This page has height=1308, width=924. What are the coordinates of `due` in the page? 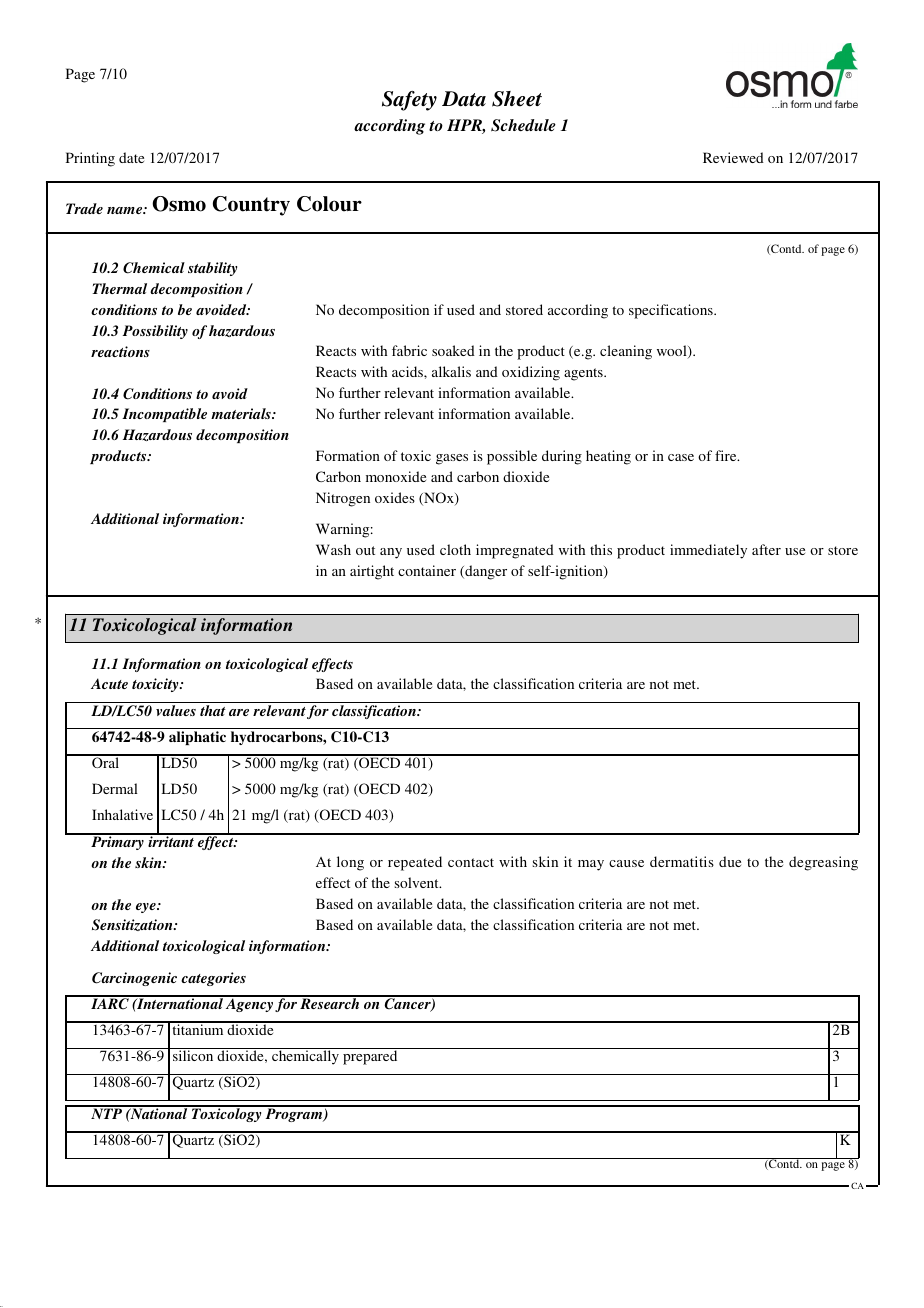 It's located at (730, 861).
